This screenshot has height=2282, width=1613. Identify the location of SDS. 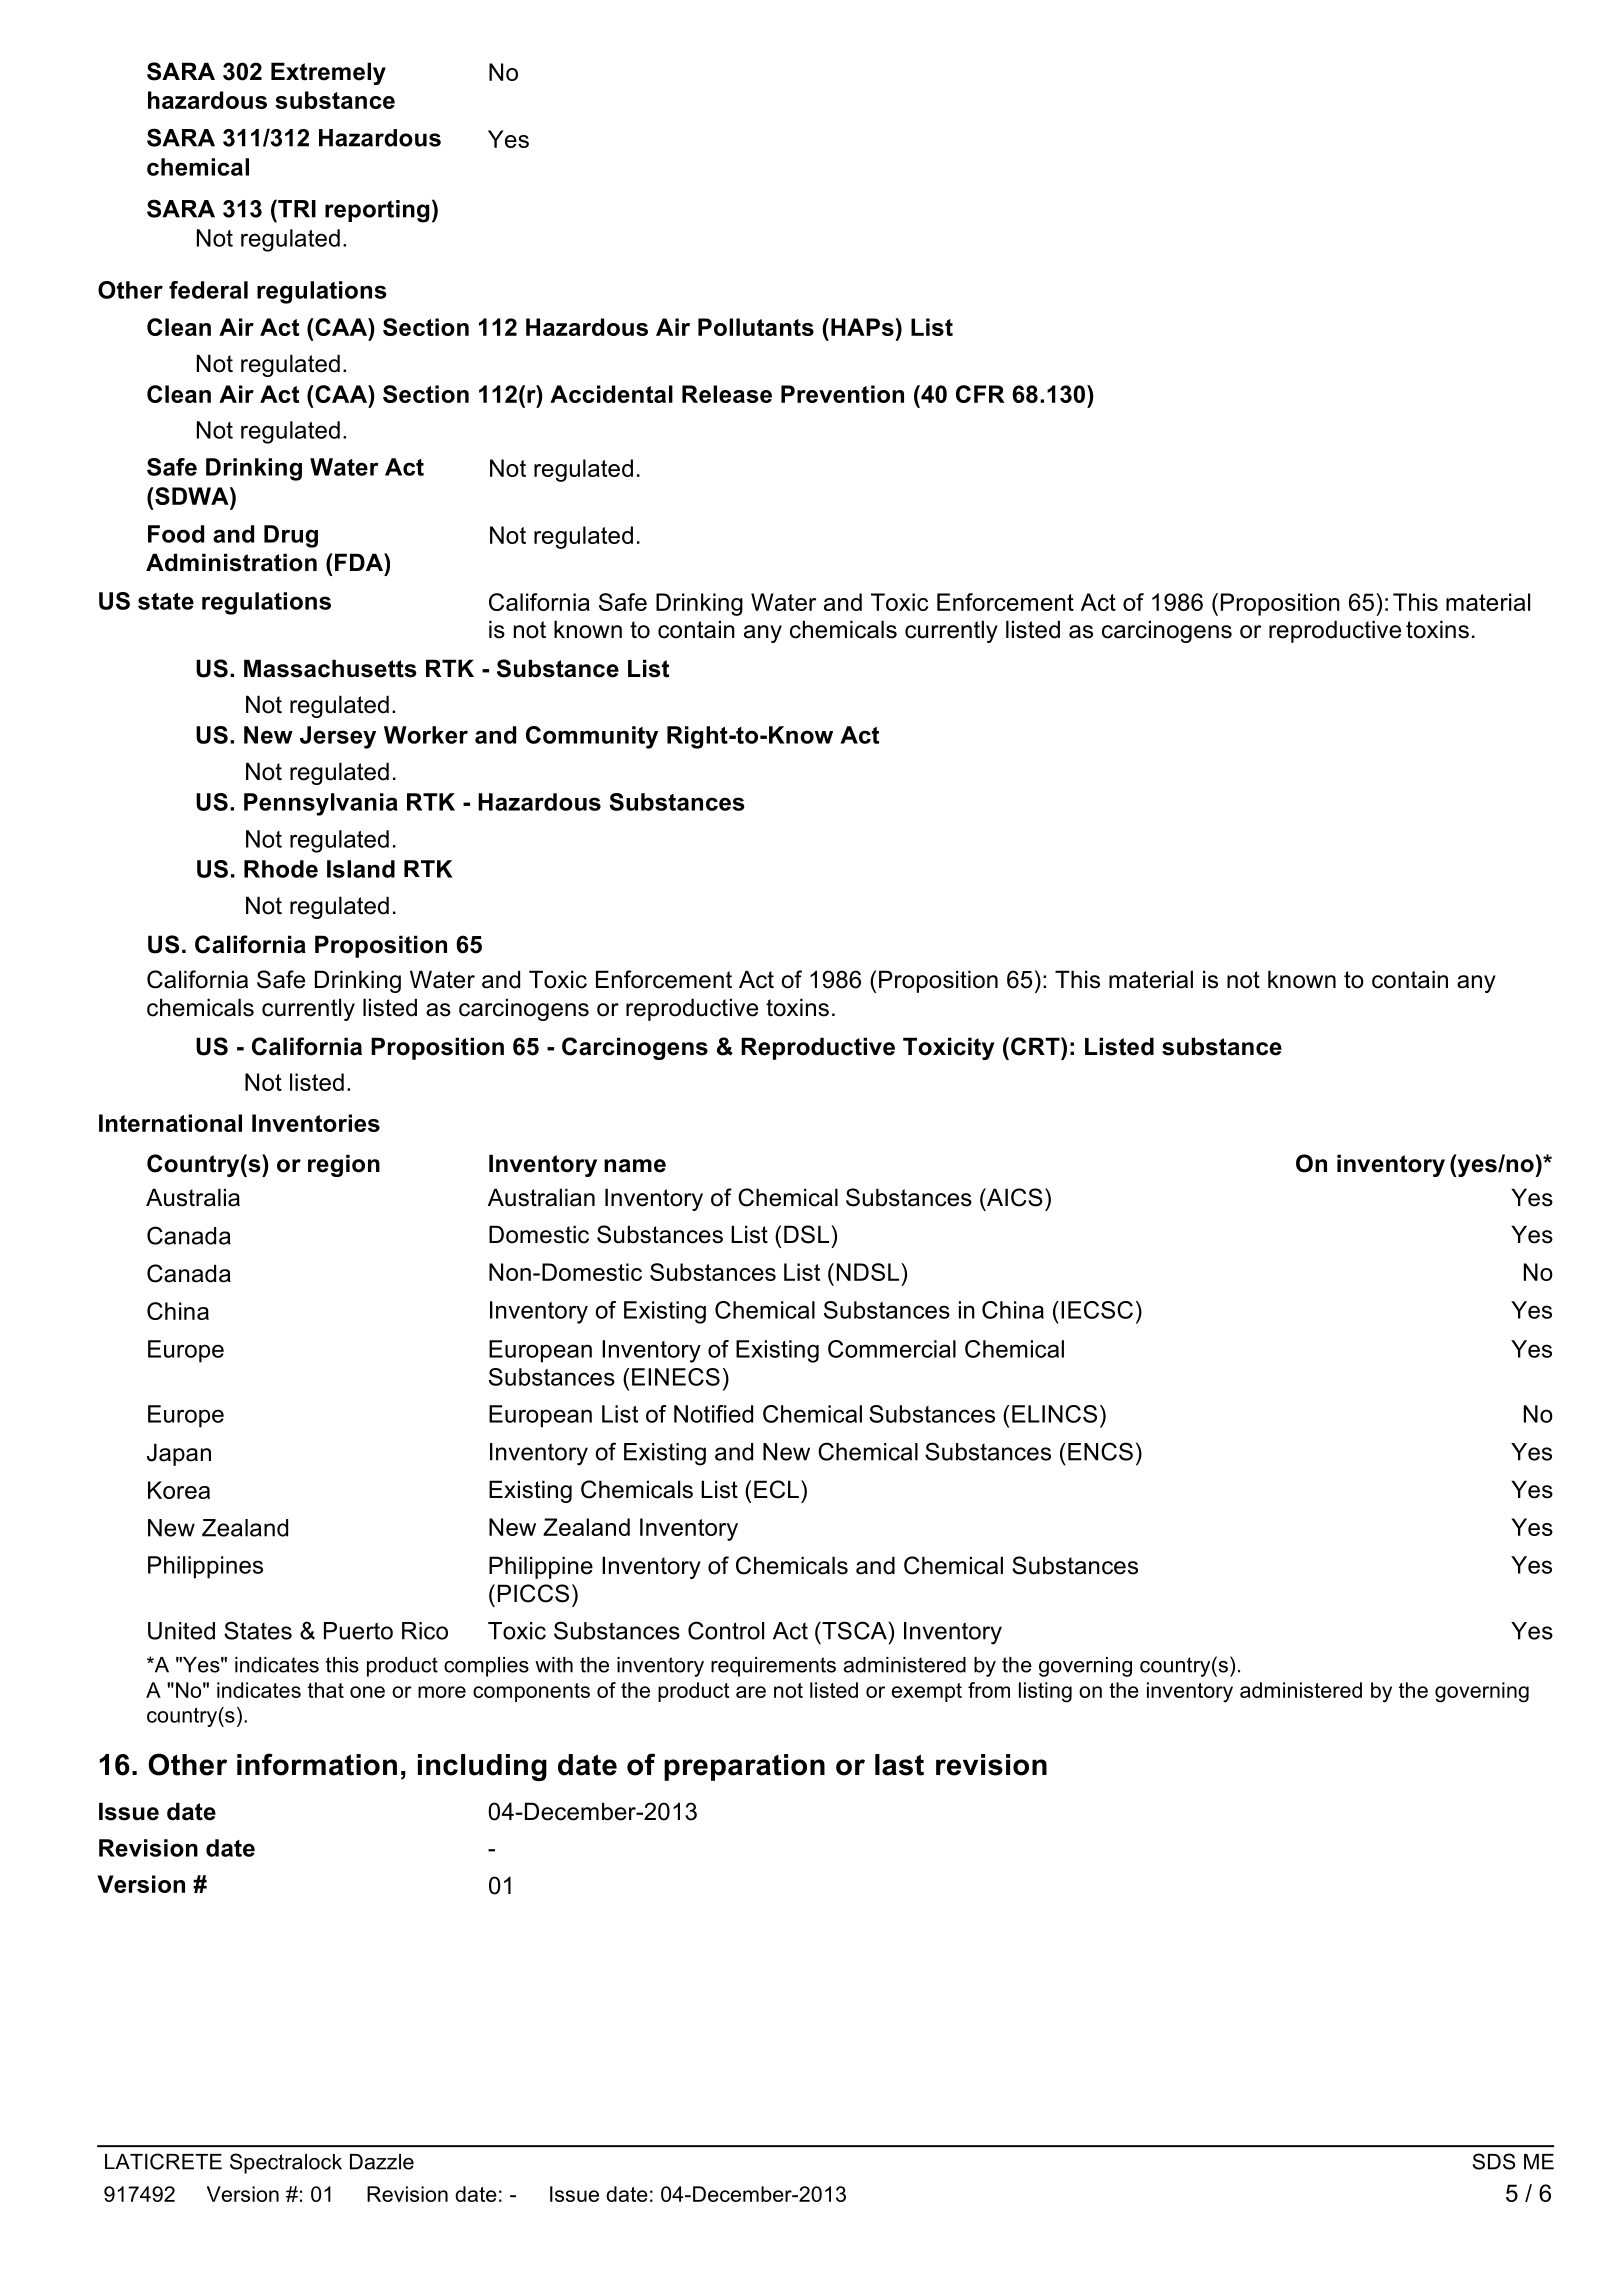
(1494, 2161).
